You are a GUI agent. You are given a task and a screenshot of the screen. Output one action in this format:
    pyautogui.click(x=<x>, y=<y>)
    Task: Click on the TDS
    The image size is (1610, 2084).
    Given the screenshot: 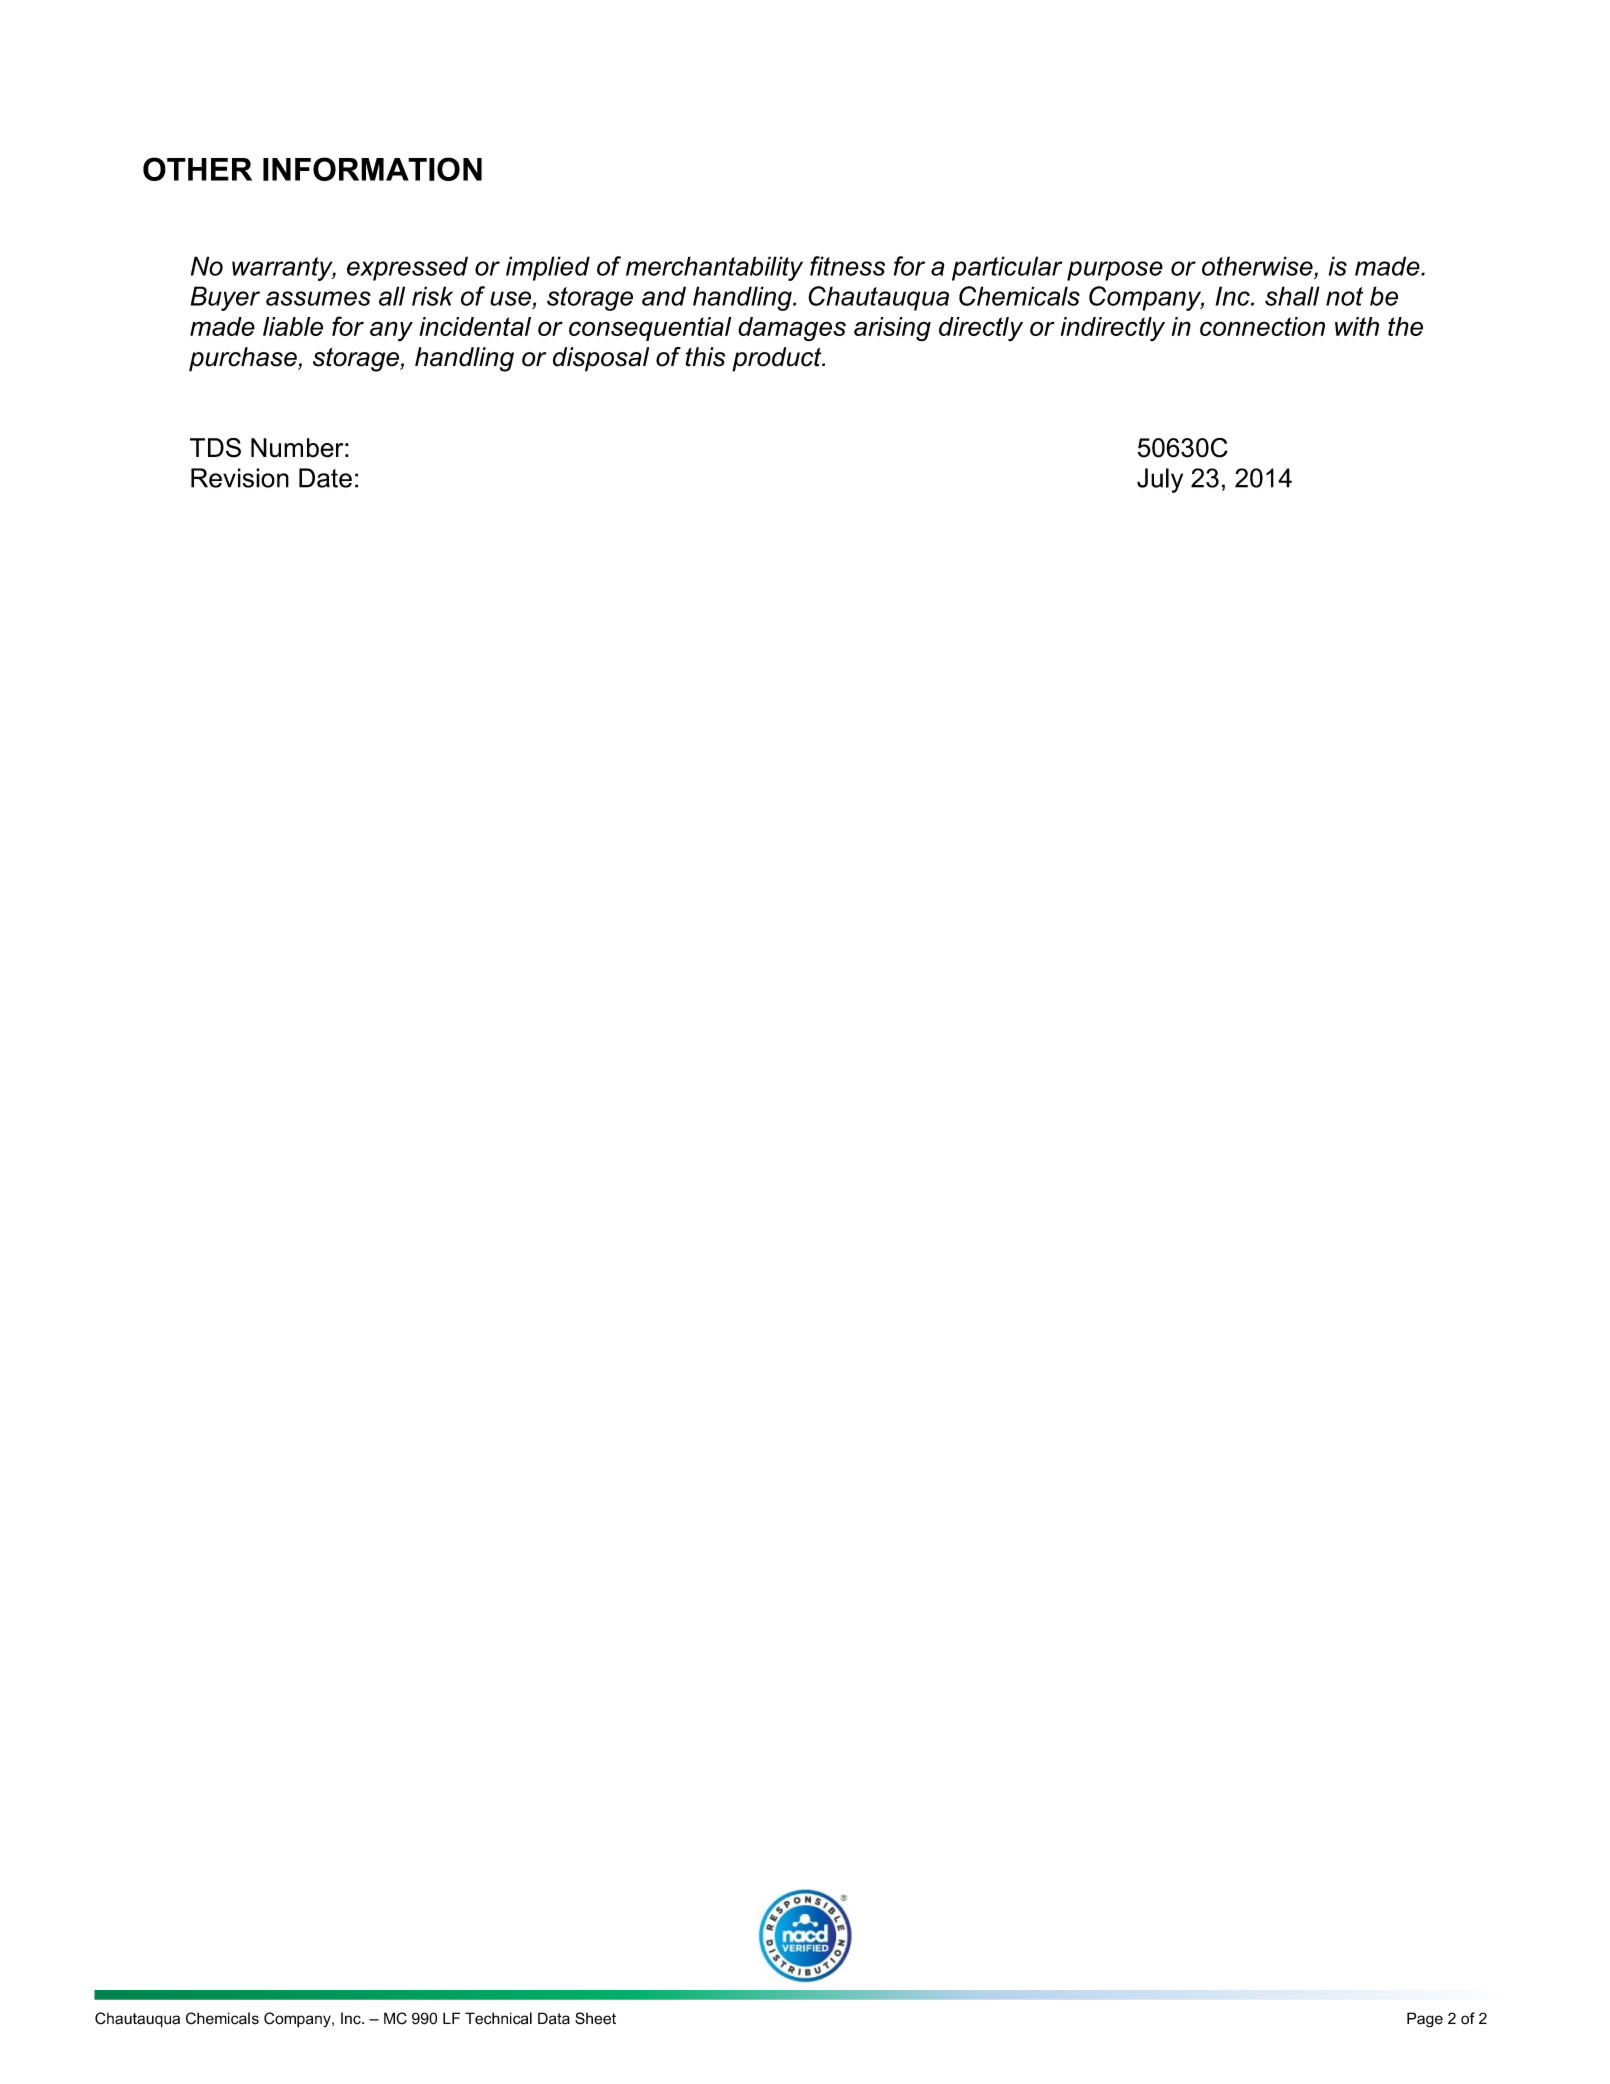 What is the action you would take?
    pyautogui.click(x=215, y=448)
